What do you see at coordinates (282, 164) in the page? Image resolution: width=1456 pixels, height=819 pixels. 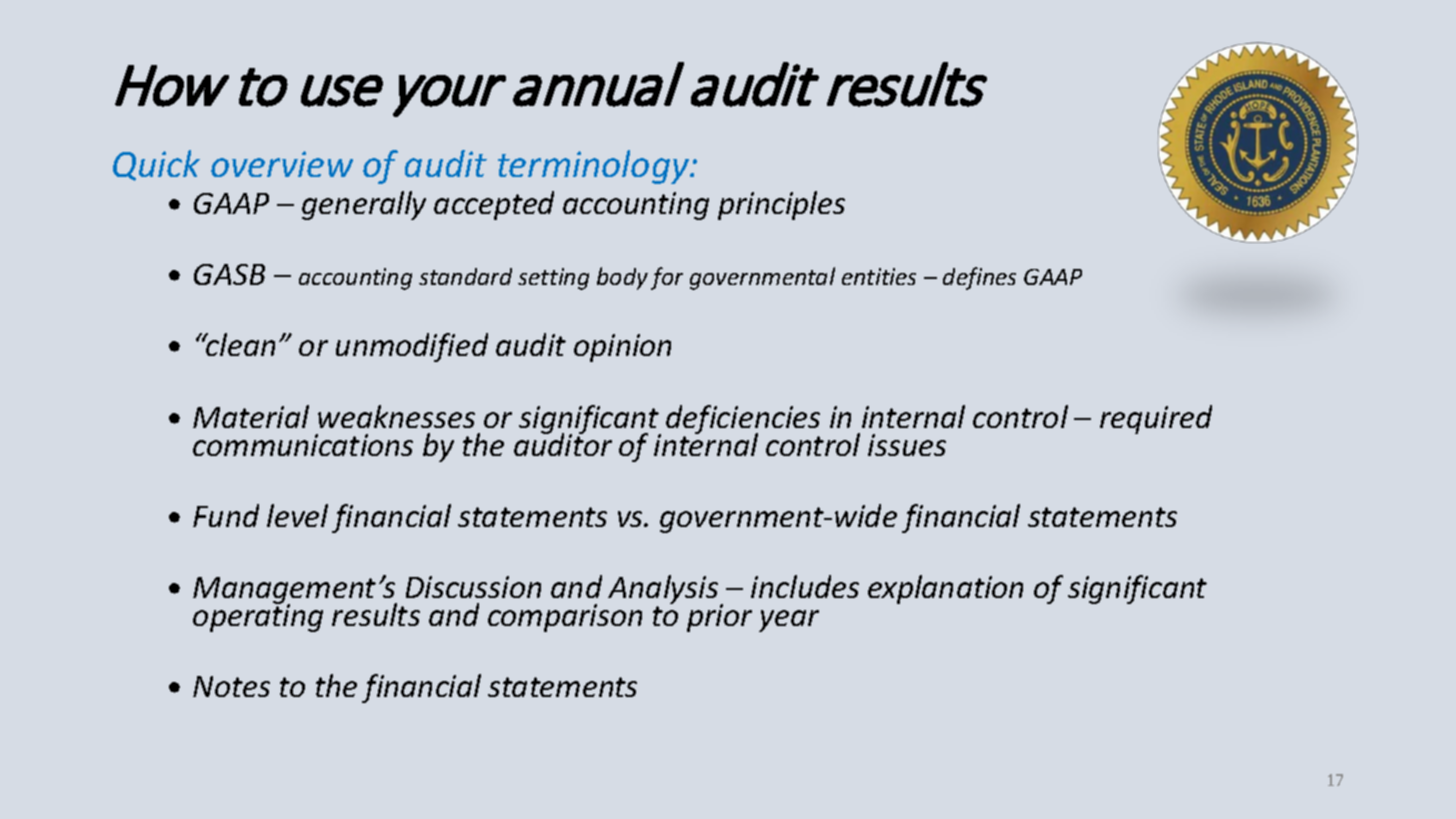 I see `overview` at bounding box center [282, 164].
